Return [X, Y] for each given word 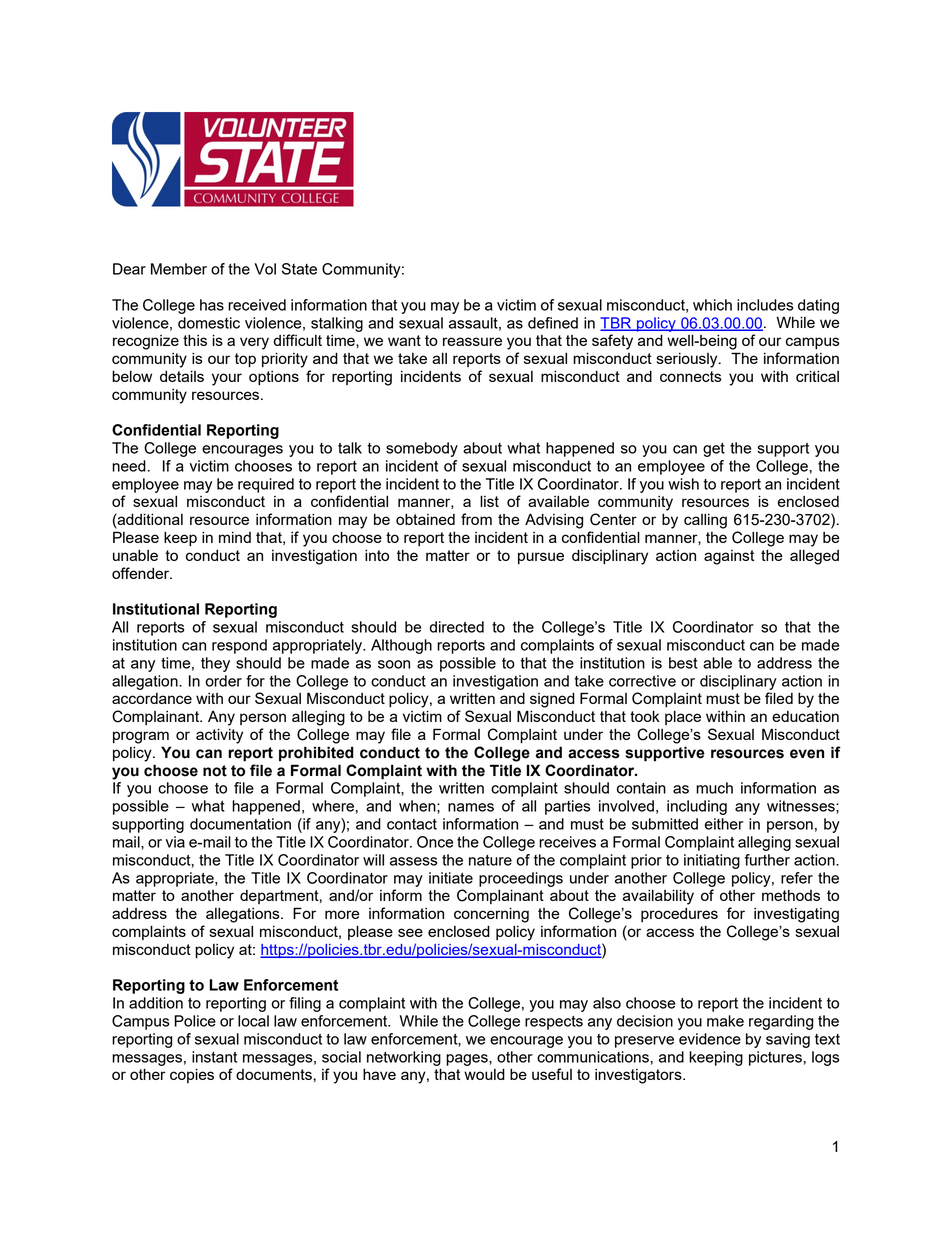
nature [490, 860]
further [767, 860]
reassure [472, 341]
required [266, 485]
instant [214, 1057]
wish [683, 484]
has [212, 305]
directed [456, 627]
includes [765, 305]
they [215, 664]
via [175, 842]
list [489, 501]
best [683, 663]
